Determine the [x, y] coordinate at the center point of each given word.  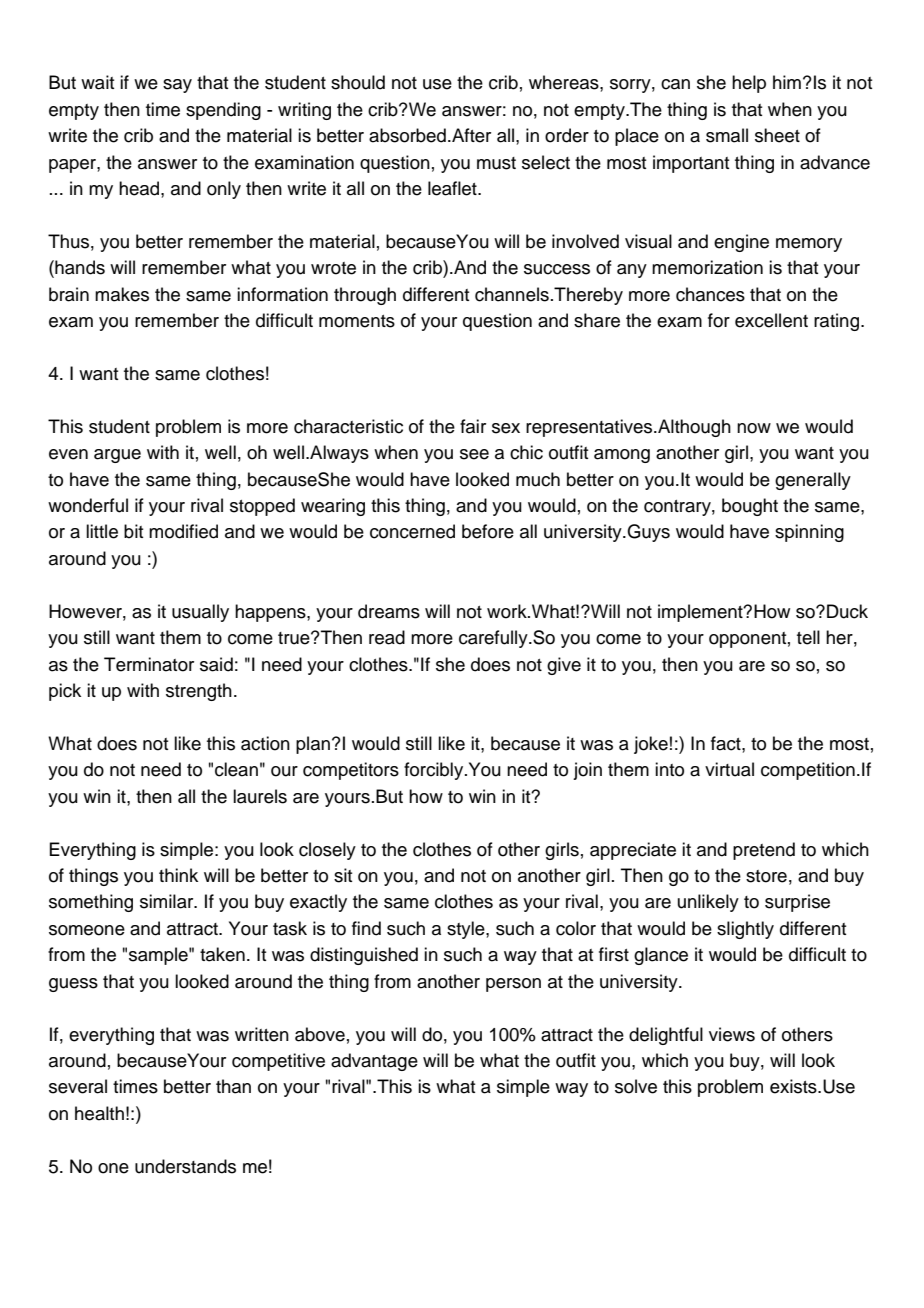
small [727, 135]
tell [808, 637]
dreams [389, 611]
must [496, 163]
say [177, 86]
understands [185, 1166]
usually [200, 613]
